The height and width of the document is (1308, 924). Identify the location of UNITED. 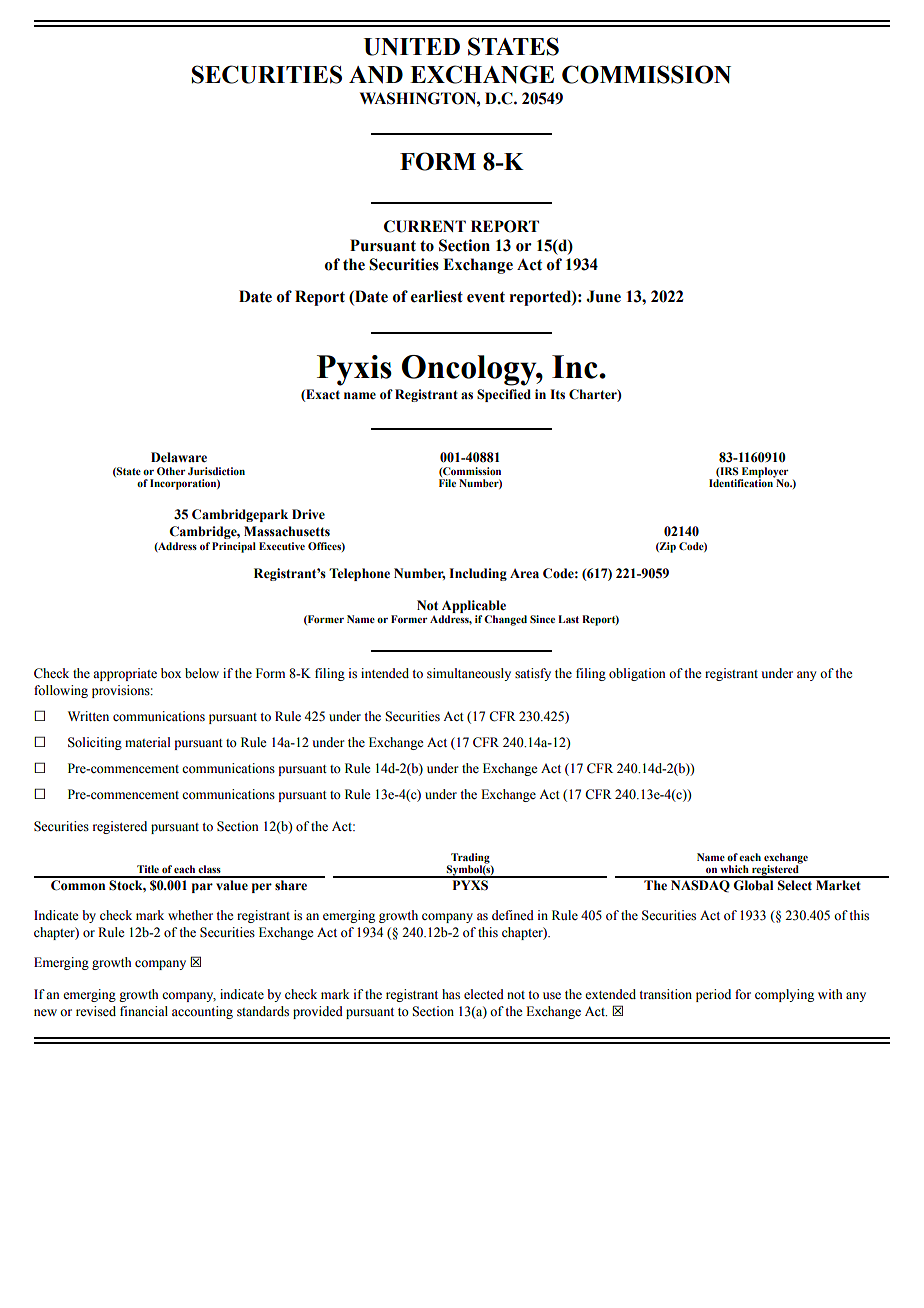
(412, 47).
